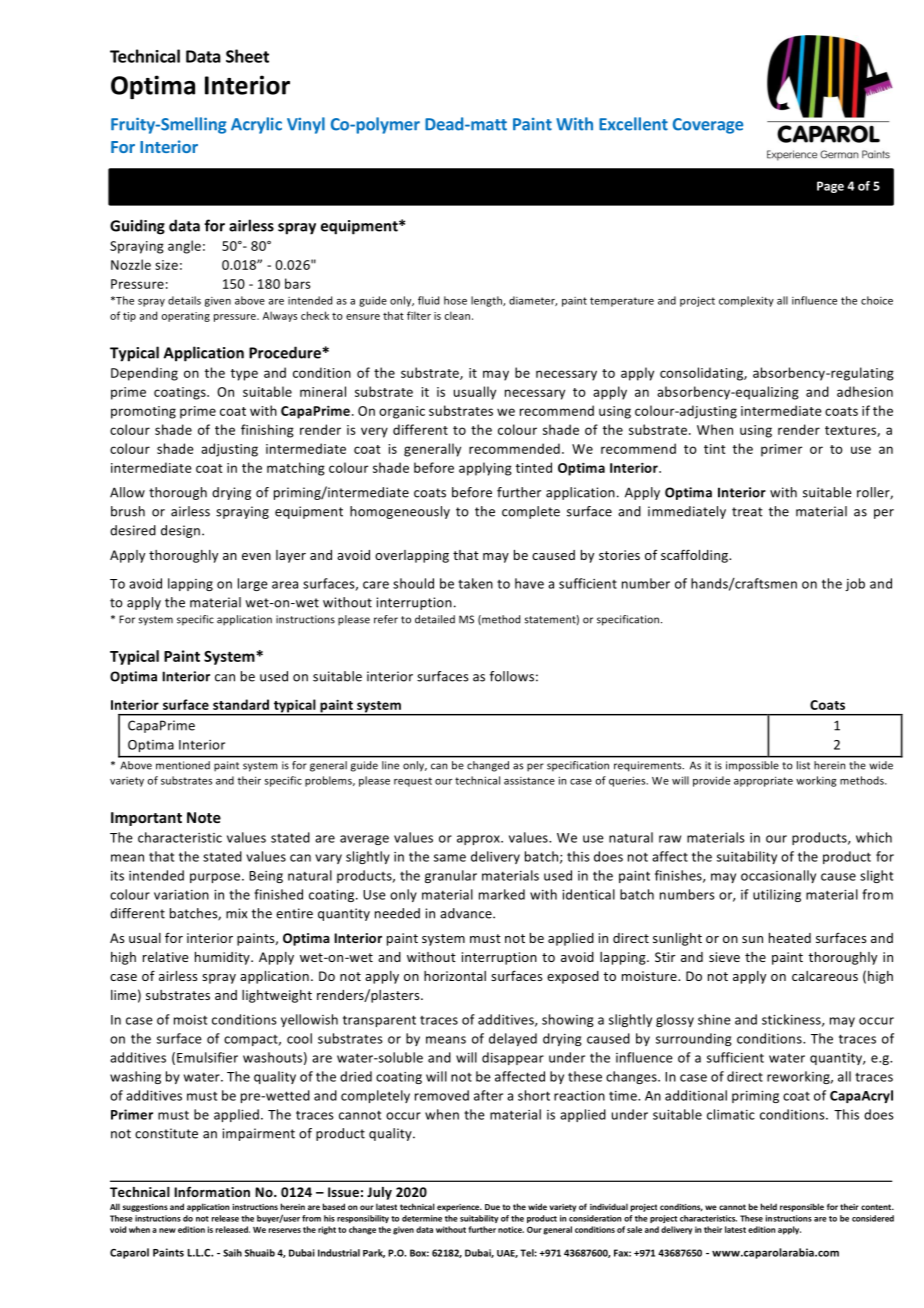 This page has width=924, height=1308. Describe the element at coordinates (708, 126) in the page. I see `Coverage` at that location.
